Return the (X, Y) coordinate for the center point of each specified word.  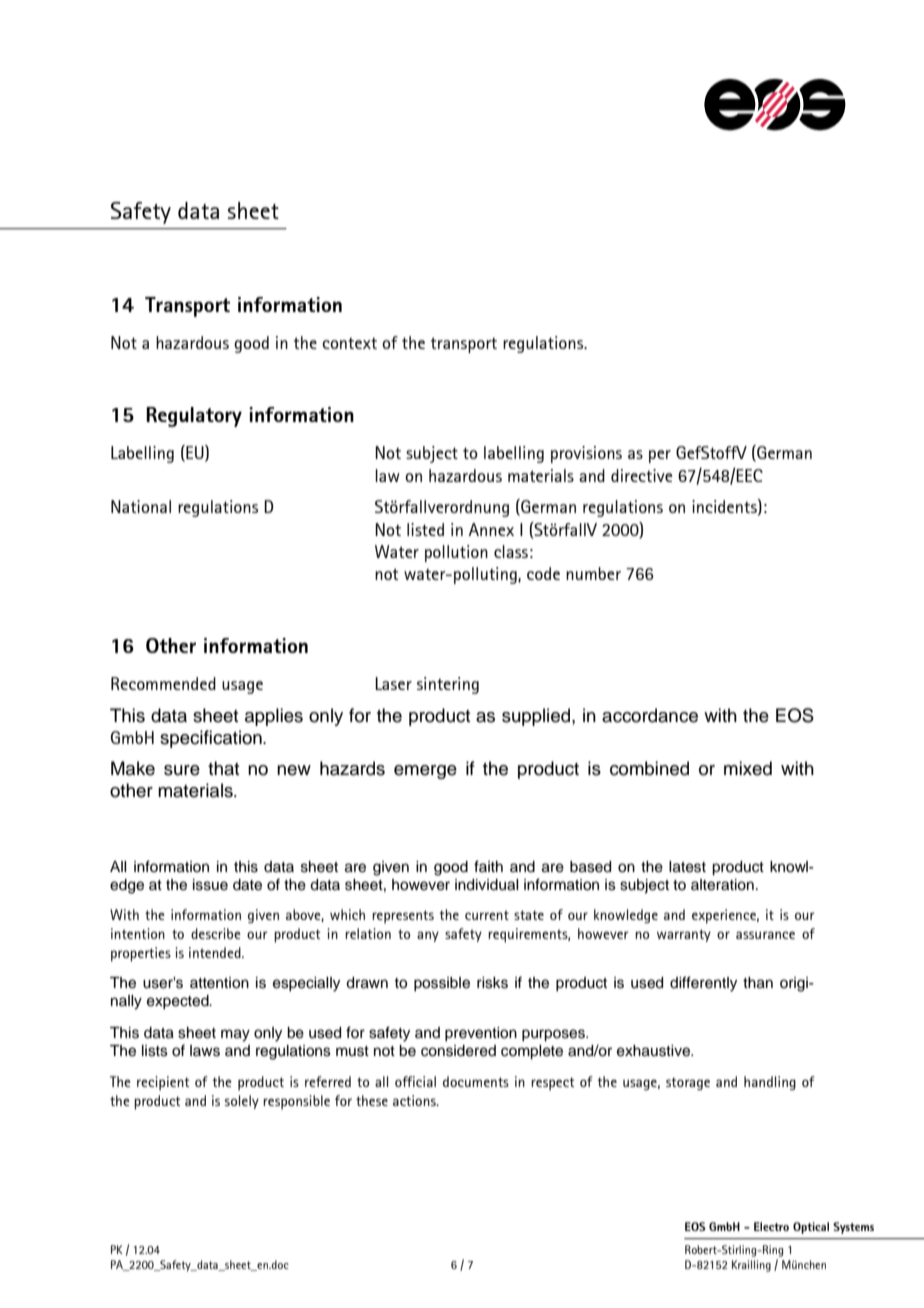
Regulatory (194, 417)
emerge (425, 772)
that (224, 768)
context (349, 343)
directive (641, 475)
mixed (748, 768)
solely (242, 1102)
